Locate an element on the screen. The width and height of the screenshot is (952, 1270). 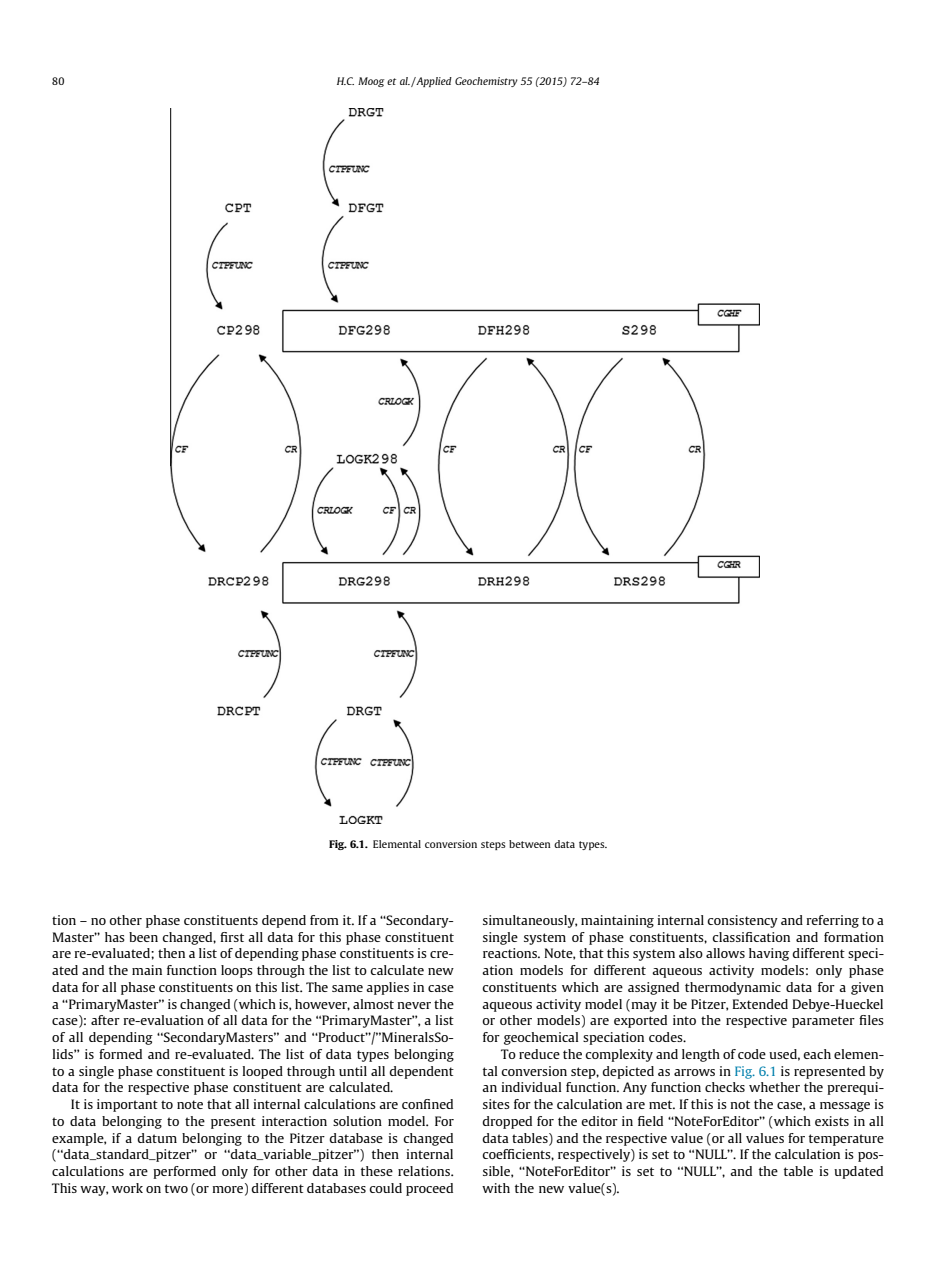
between is located at coordinates (530, 844).
